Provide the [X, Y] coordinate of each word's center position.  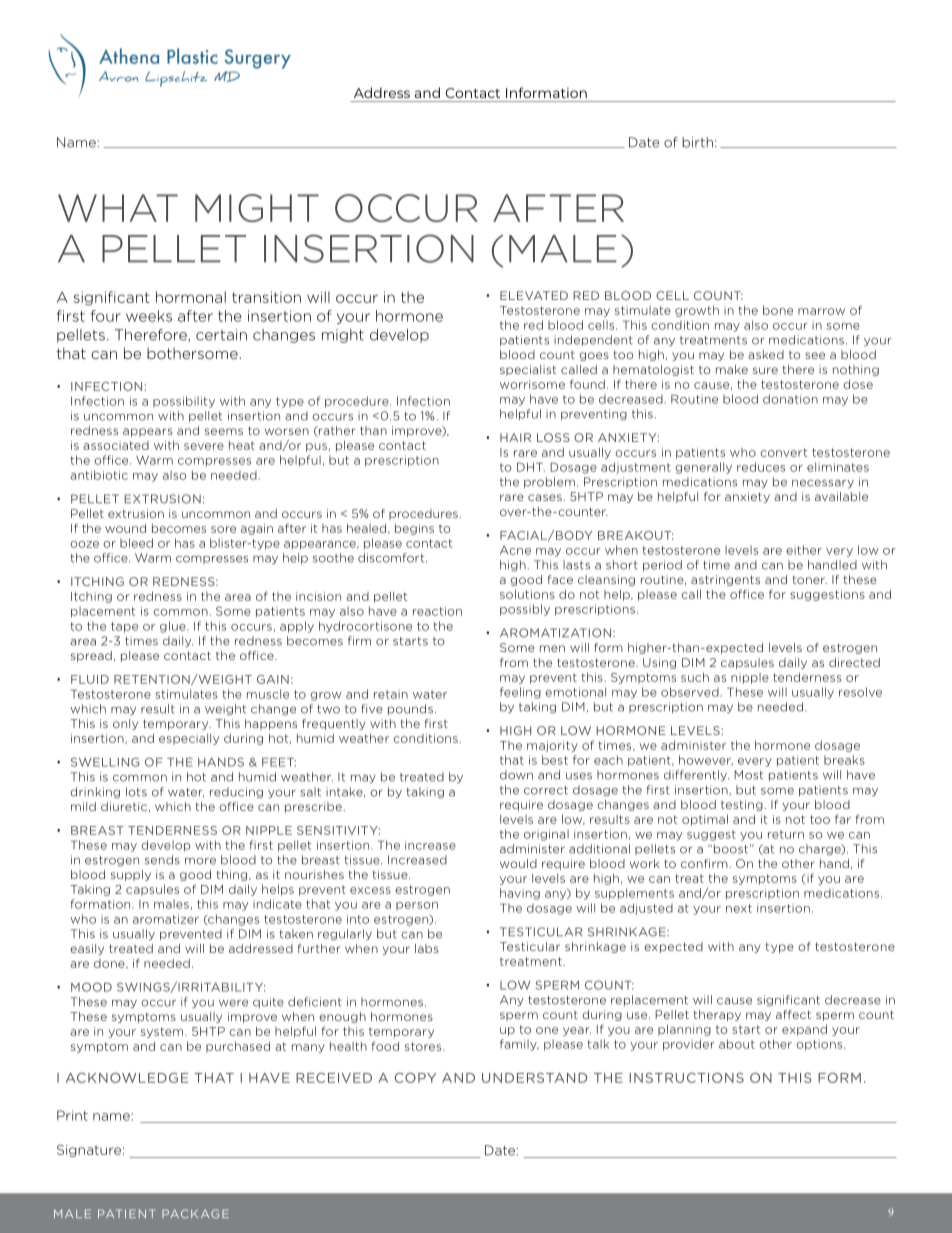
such [695, 677]
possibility [184, 402]
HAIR [515, 437]
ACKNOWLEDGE [127, 1078]
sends [162, 860]
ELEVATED [534, 295]
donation [790, 399]
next [739, 908]
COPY [415, 1078]
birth [697, 142]
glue [174, 627]
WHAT [118, 208]
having [520, 894]
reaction [437, 611]
